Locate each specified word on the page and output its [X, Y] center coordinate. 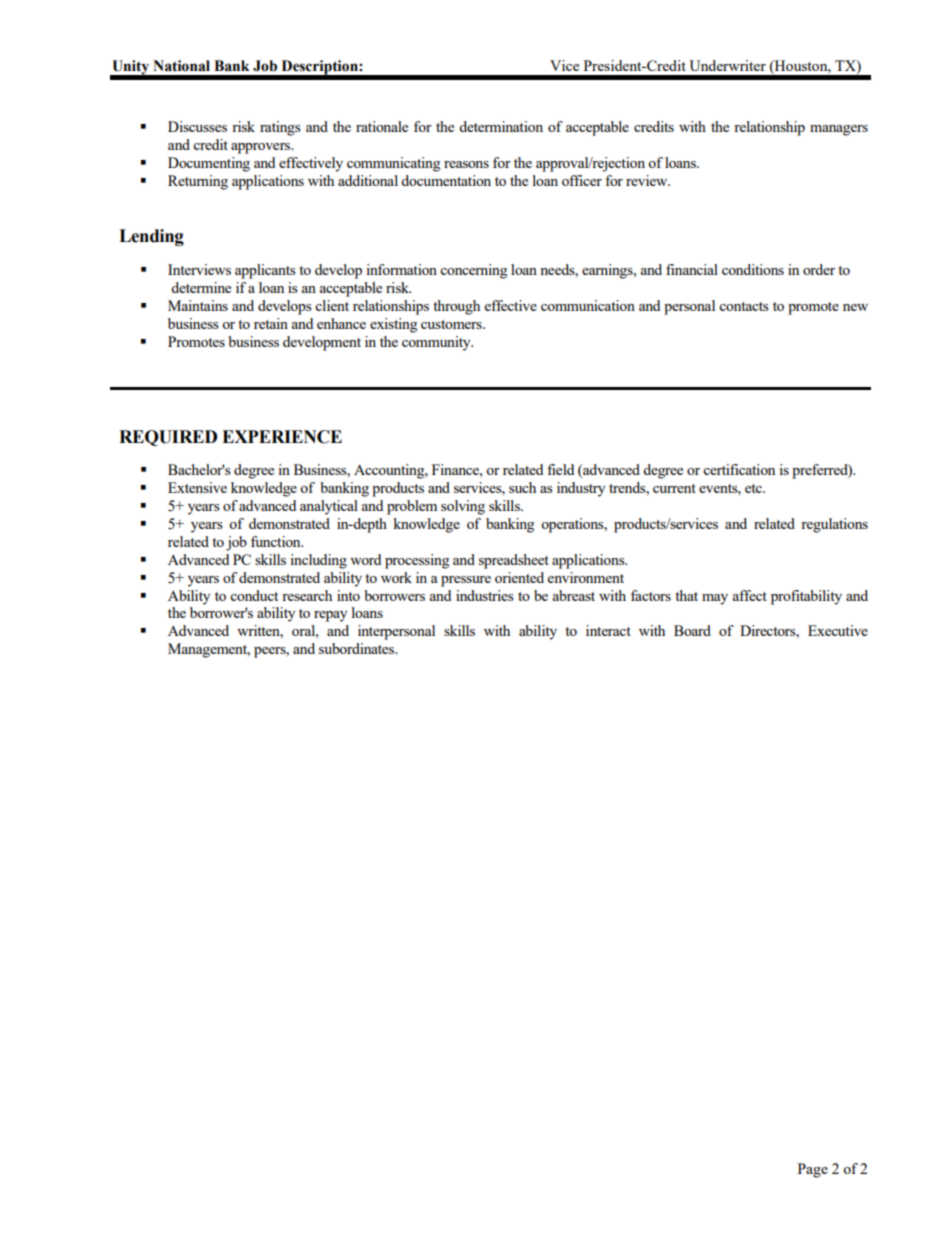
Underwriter [727, 65]
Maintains [198, 305]
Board [692, 630]
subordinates [358, 648]
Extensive [197, 487]
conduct [254, 595]
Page [813, 1170]
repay [330, 616]
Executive [838, 630]
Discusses [197, 126]
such [522, 487]
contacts [744, 306]
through [456, 307]
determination [501, 126]
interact [608, 630]
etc [754, 488]
